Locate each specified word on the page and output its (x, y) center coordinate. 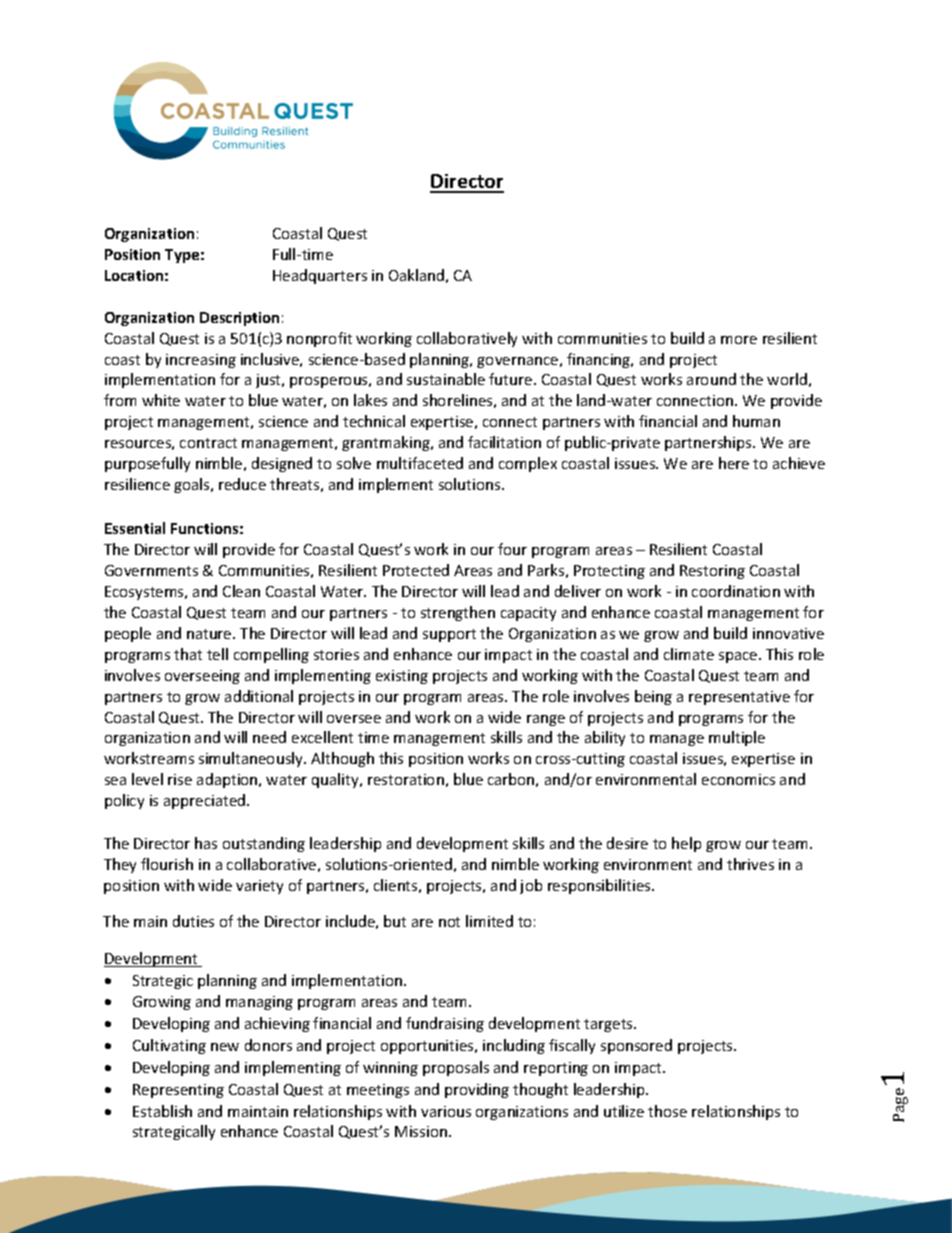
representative (739, 698)
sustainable (446, 379)
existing (402, 677)
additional (259, 696)
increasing (201, 361)
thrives (750, 864)
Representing (178, 1091)
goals (193, 485)
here (734, 463)
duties (193, 921)
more (739, 340)
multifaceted (420, 463)
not (449, 922)
